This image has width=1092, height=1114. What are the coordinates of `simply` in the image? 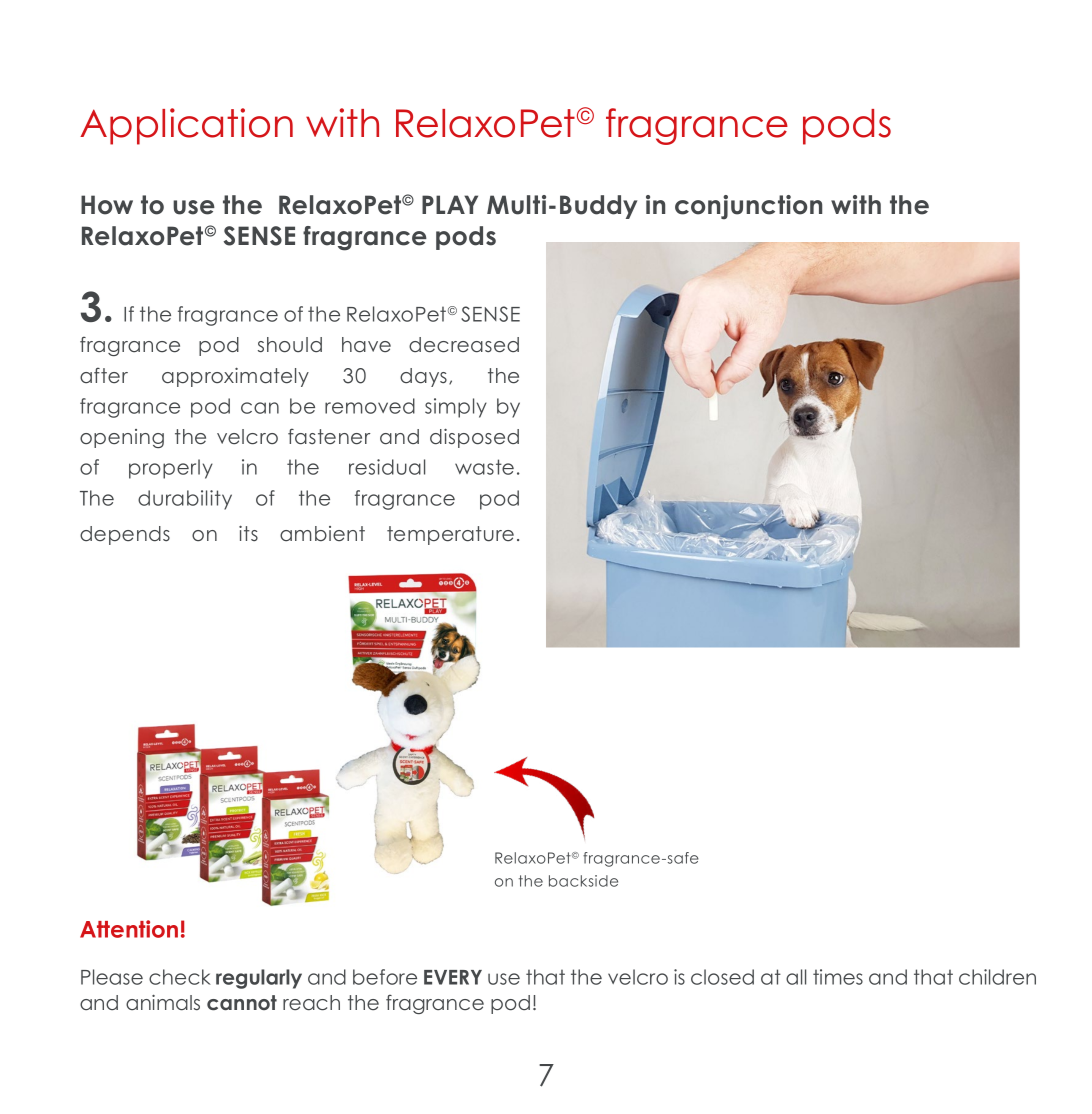 It's located at (456, 408).
